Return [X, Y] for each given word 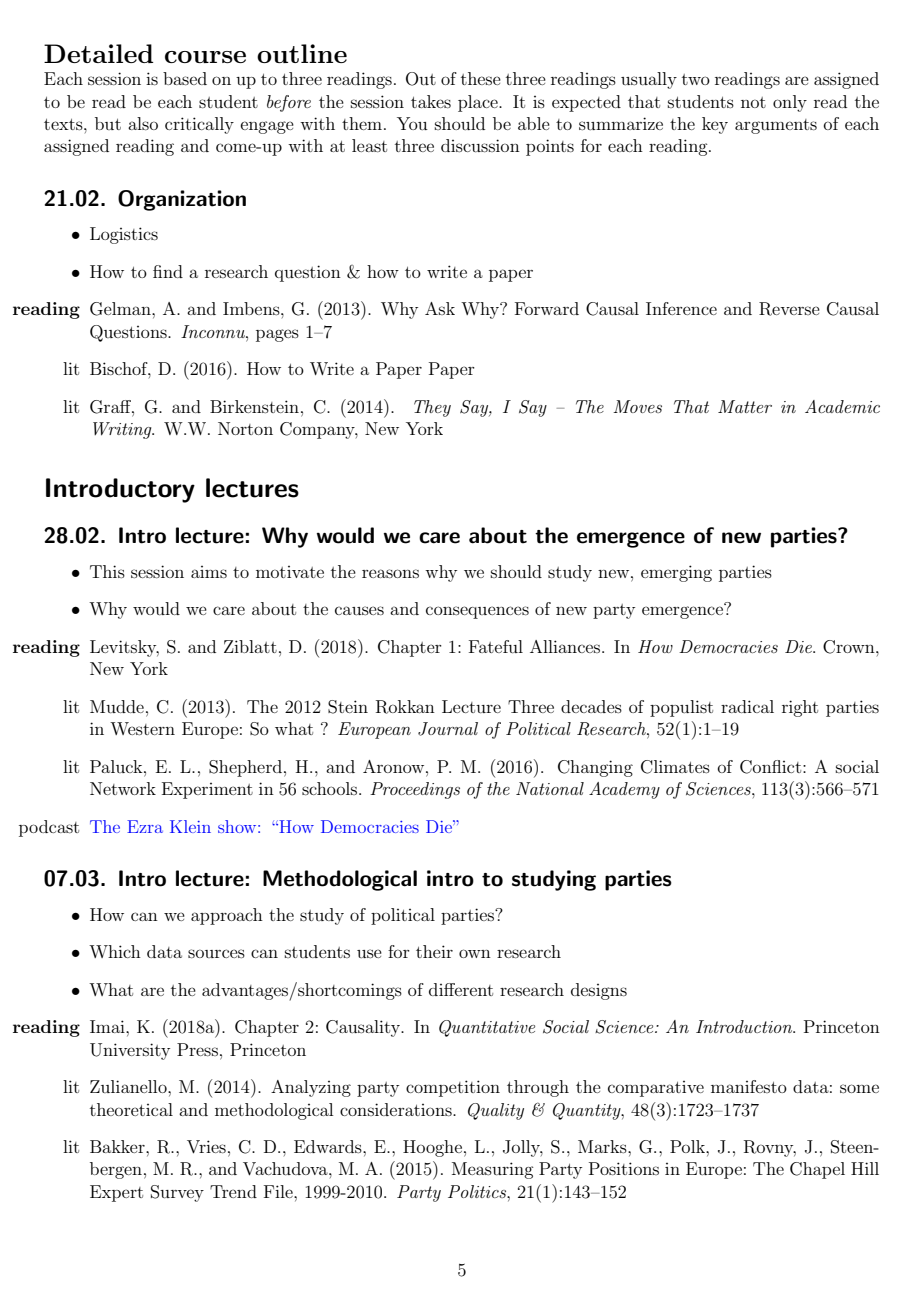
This [107, 571]
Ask [440, 308]
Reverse [789, 309]
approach [227, 916]
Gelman [121, 309]
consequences [477, 612]
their [434, 951]
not [753, 102]
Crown [850, 647]
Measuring [492, 1170]
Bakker [118, 1146]
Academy [624, 790]
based [185, 78]
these [481, 78]
